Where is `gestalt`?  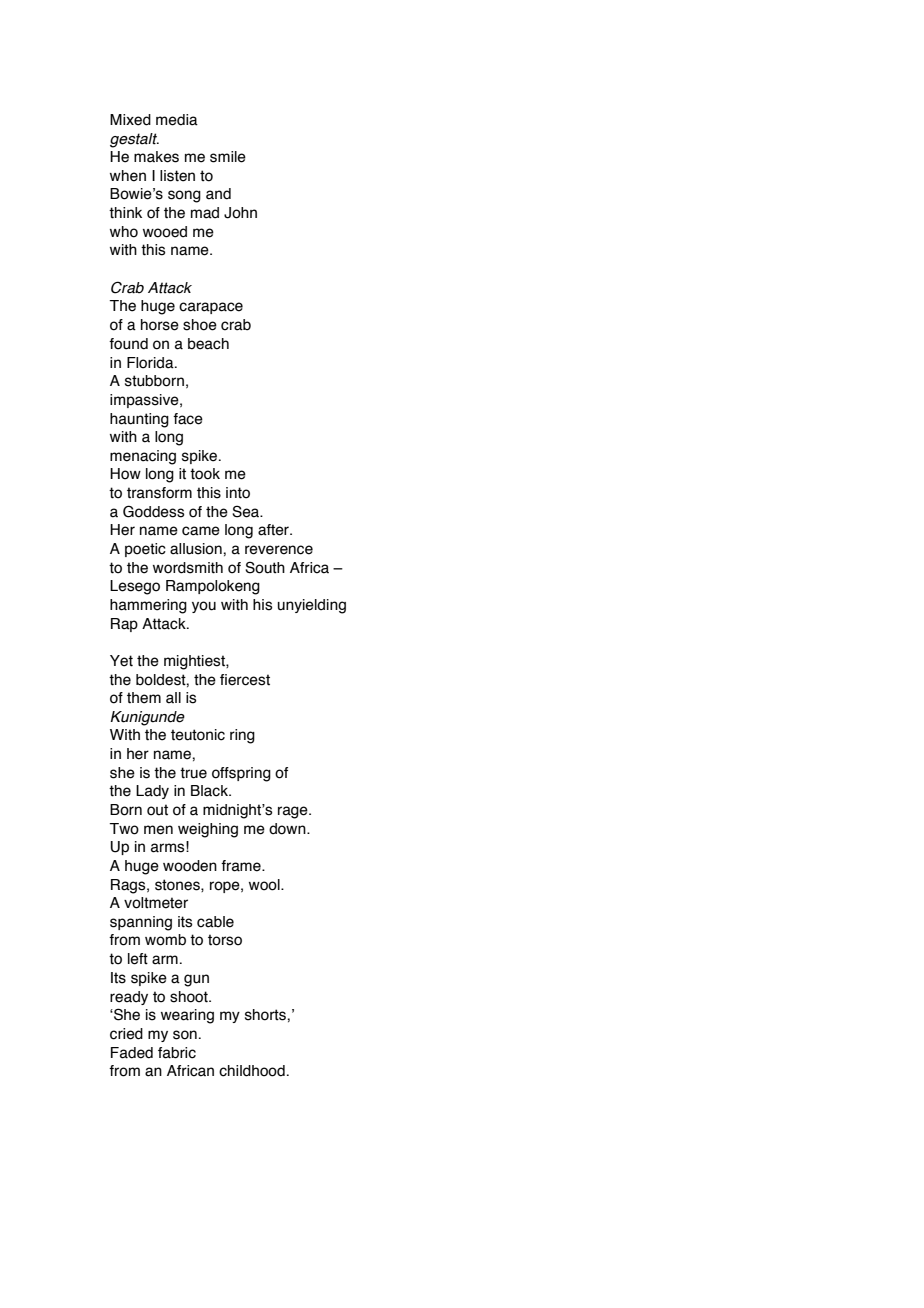 gestalt is located at coordinates (134, 140).
